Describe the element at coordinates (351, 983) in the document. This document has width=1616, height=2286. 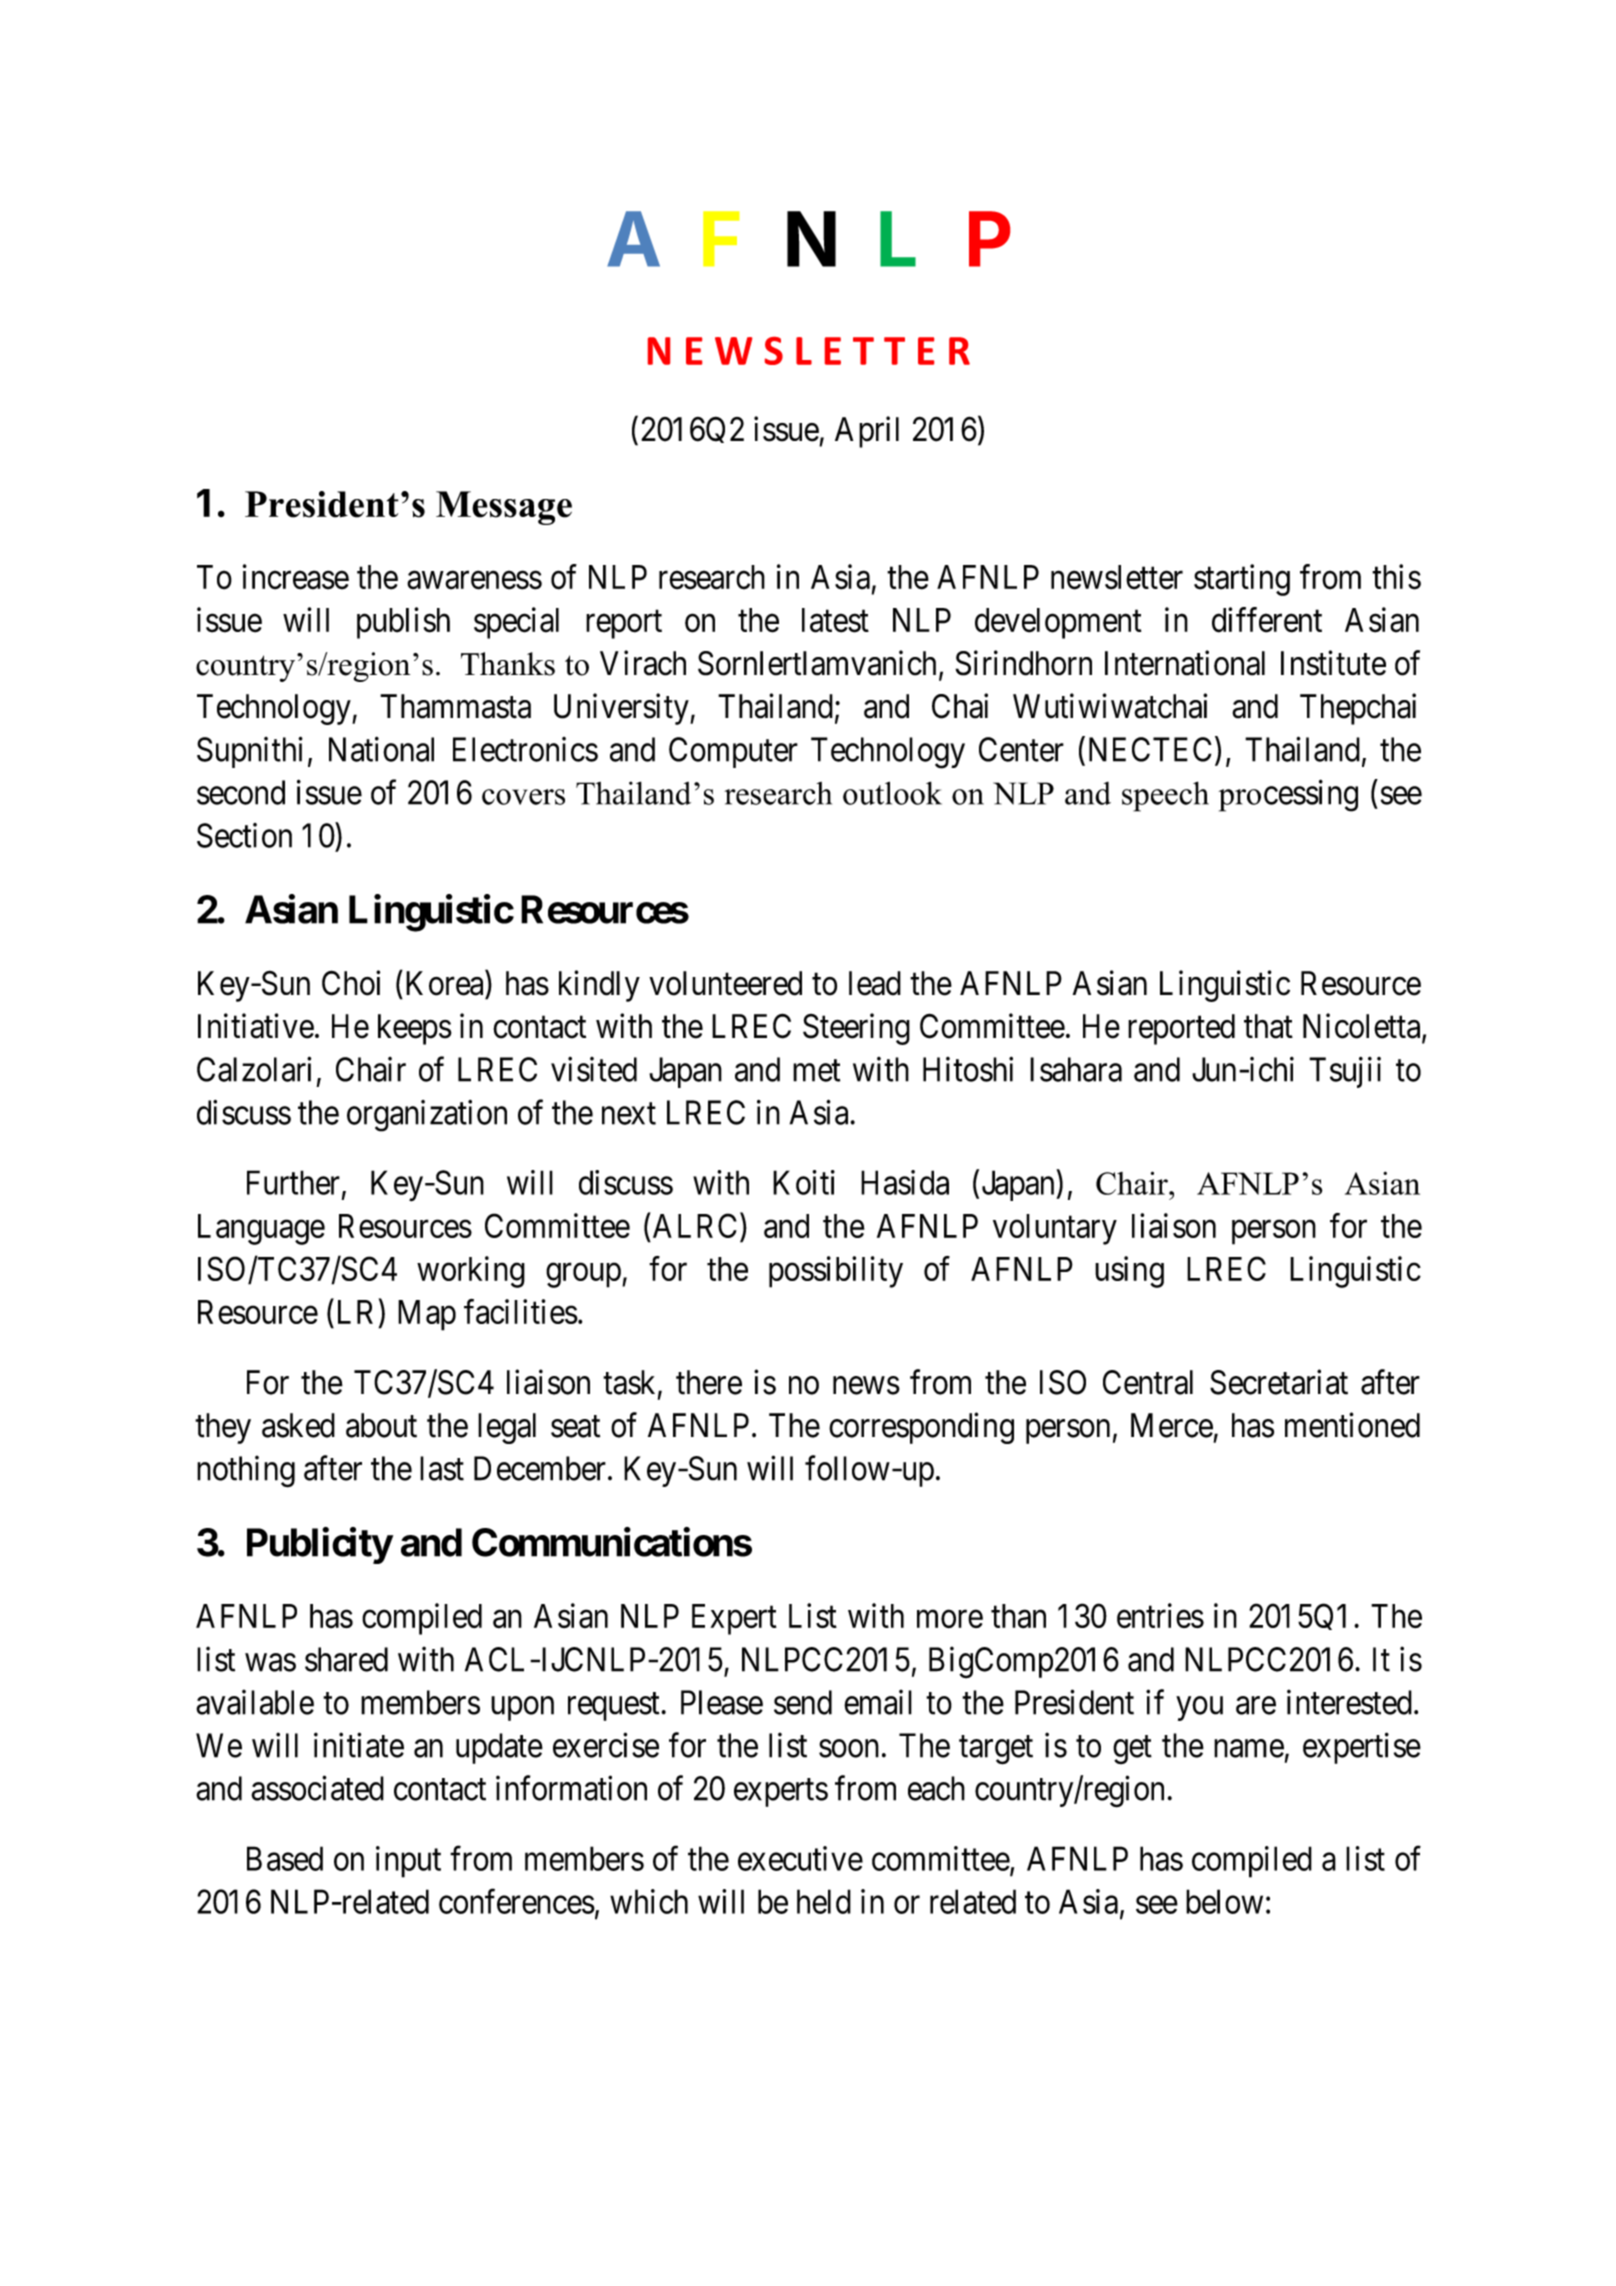
I see `Choi` at that location.
